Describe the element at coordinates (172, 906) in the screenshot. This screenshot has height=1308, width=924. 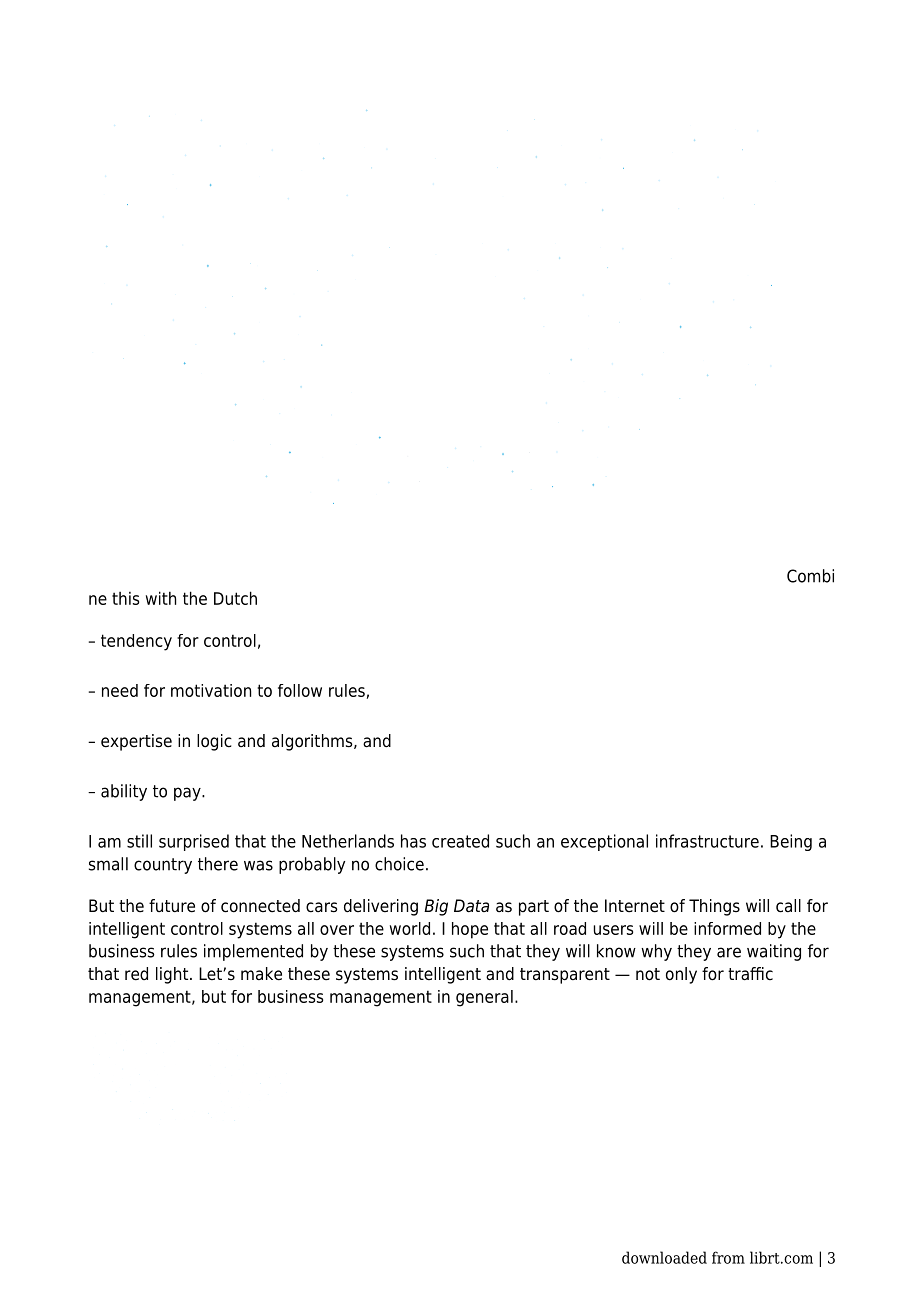
I see `future` at that location.
